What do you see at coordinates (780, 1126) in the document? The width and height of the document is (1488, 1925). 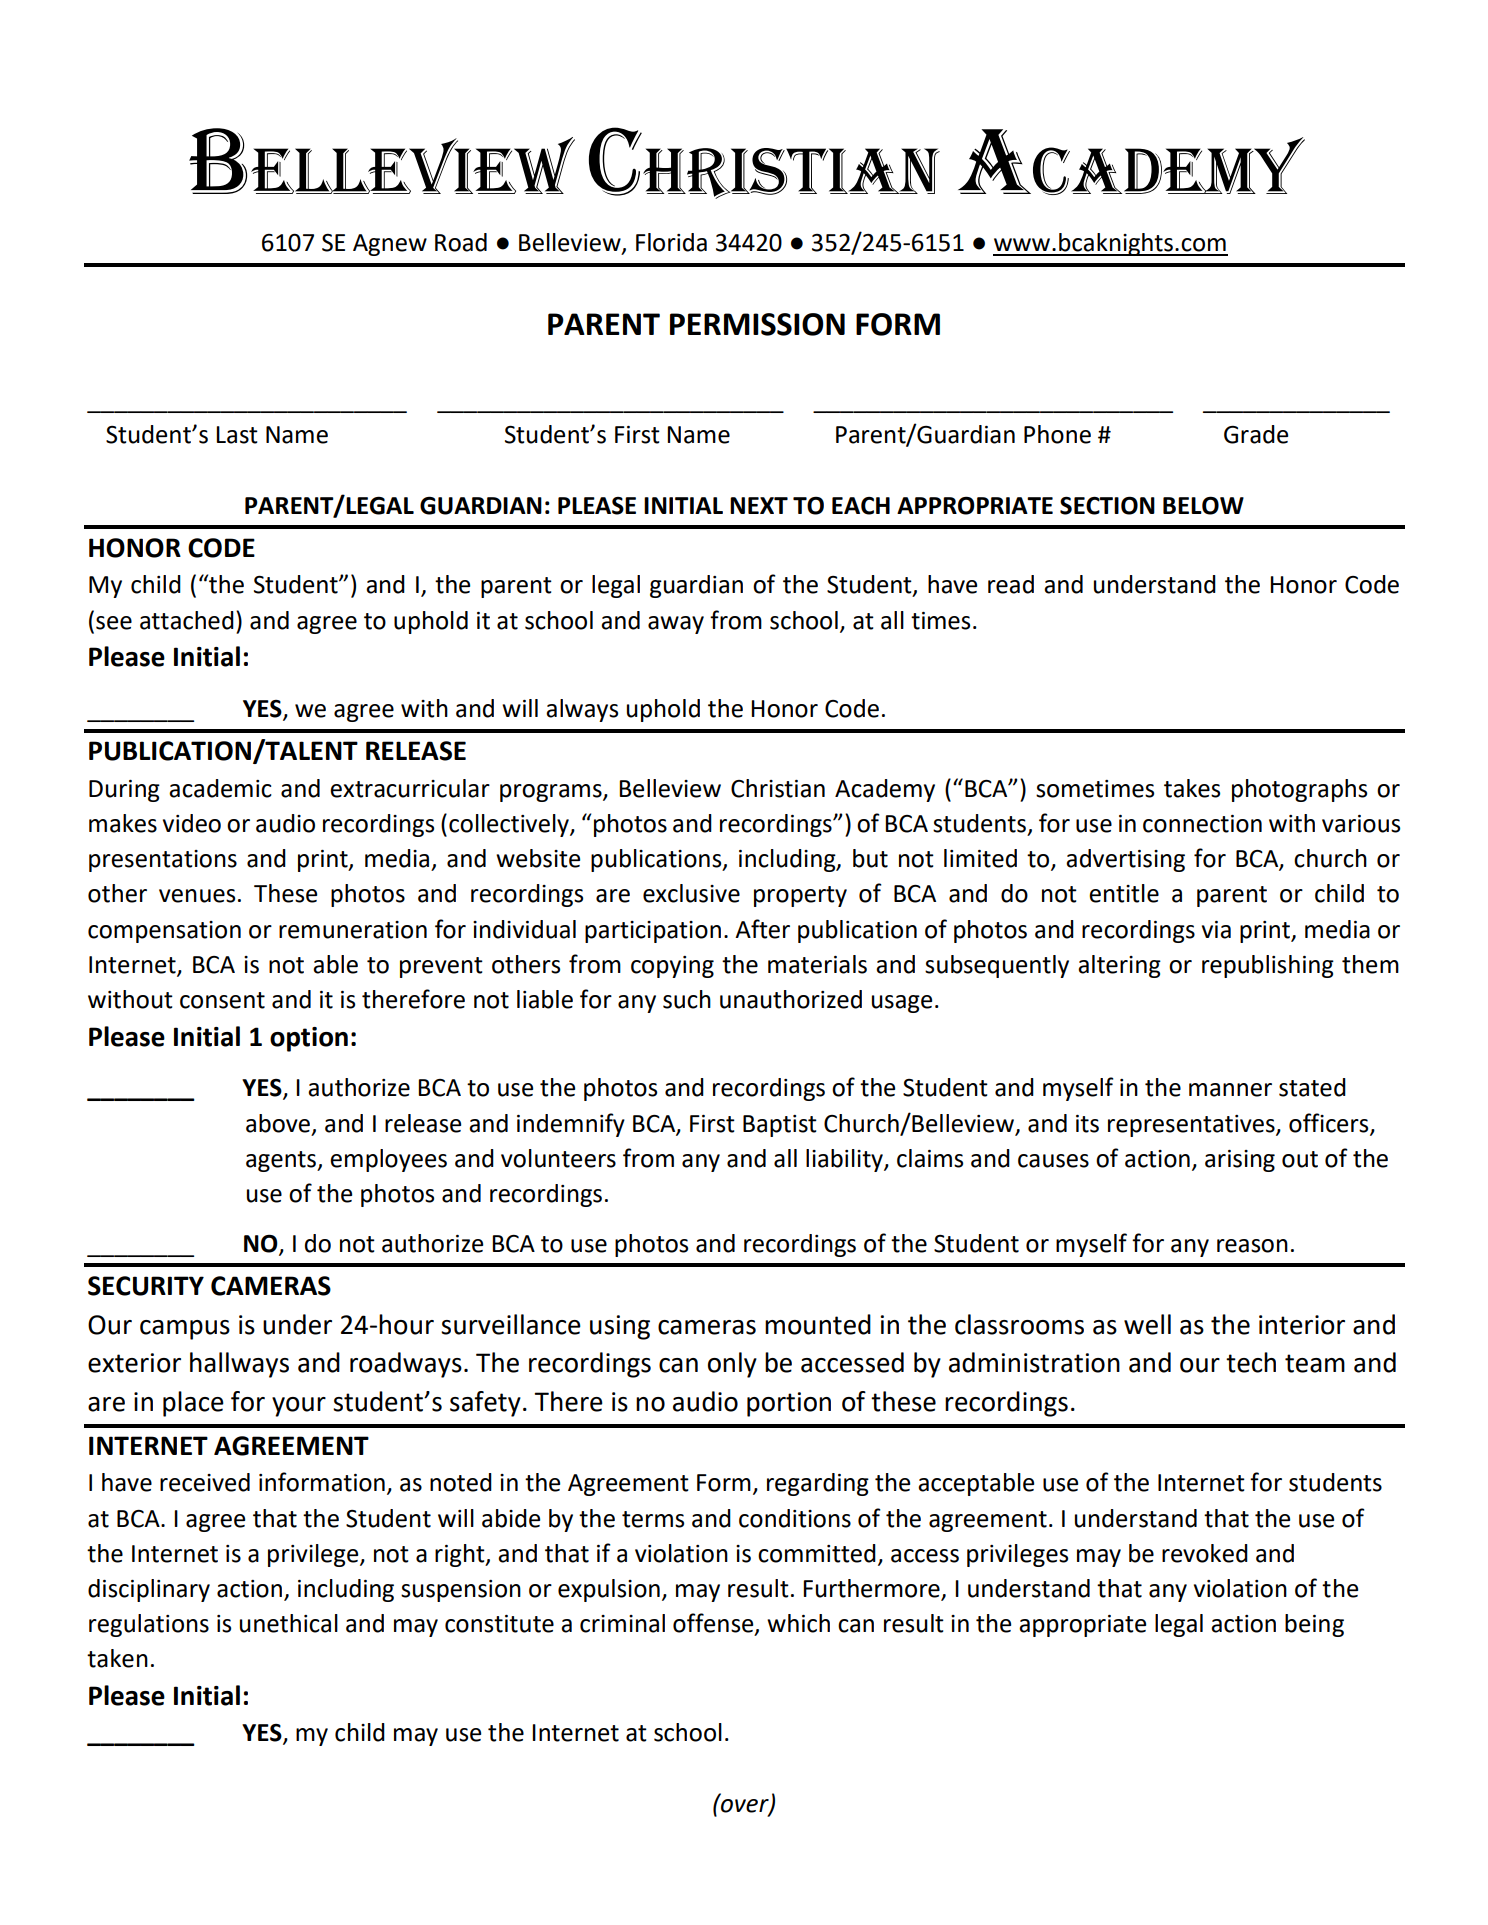 I see `Baptist` at bounding box center [780, 1126].
